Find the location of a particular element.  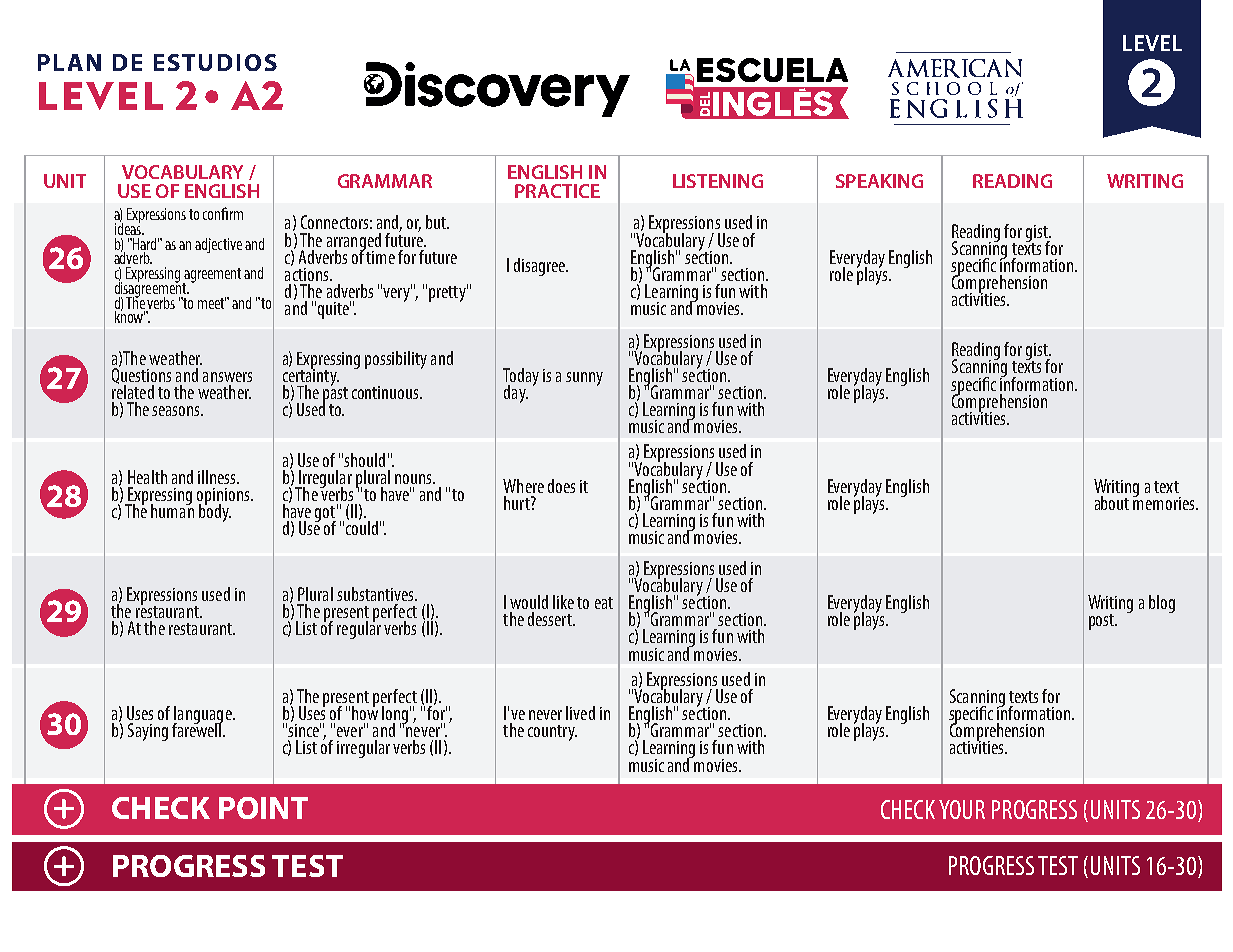

body is located at coordinates (215, 512).
